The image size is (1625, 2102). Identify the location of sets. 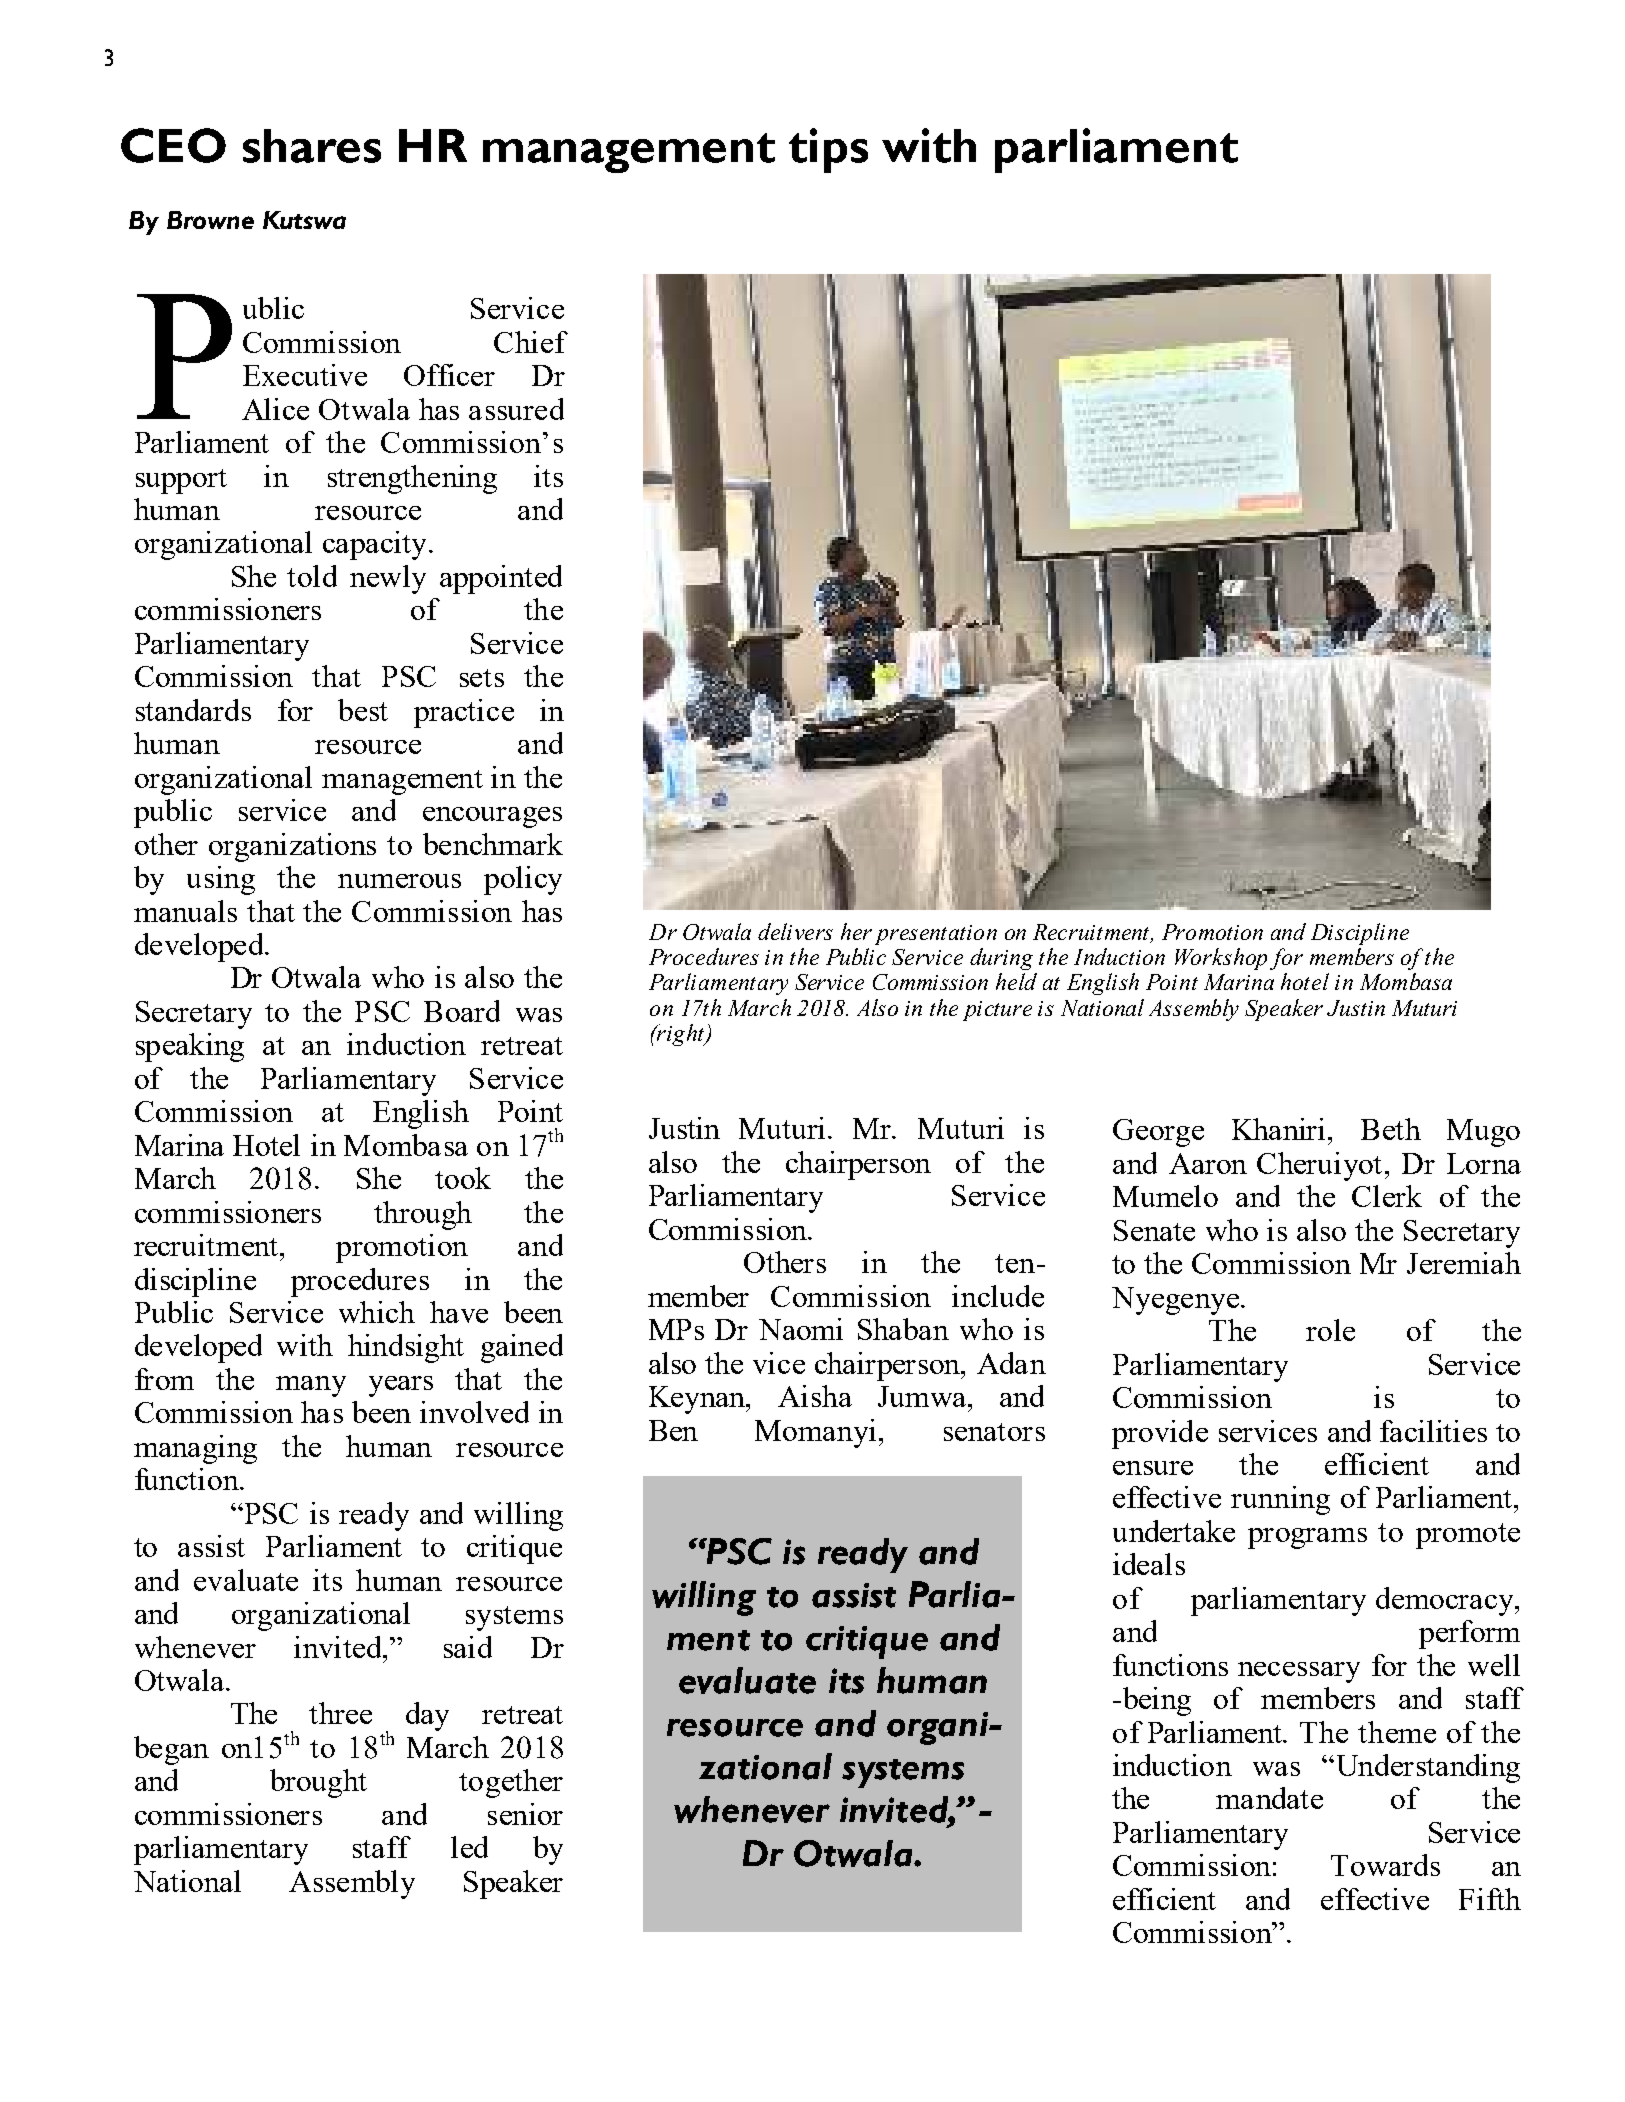
(482, 678).
